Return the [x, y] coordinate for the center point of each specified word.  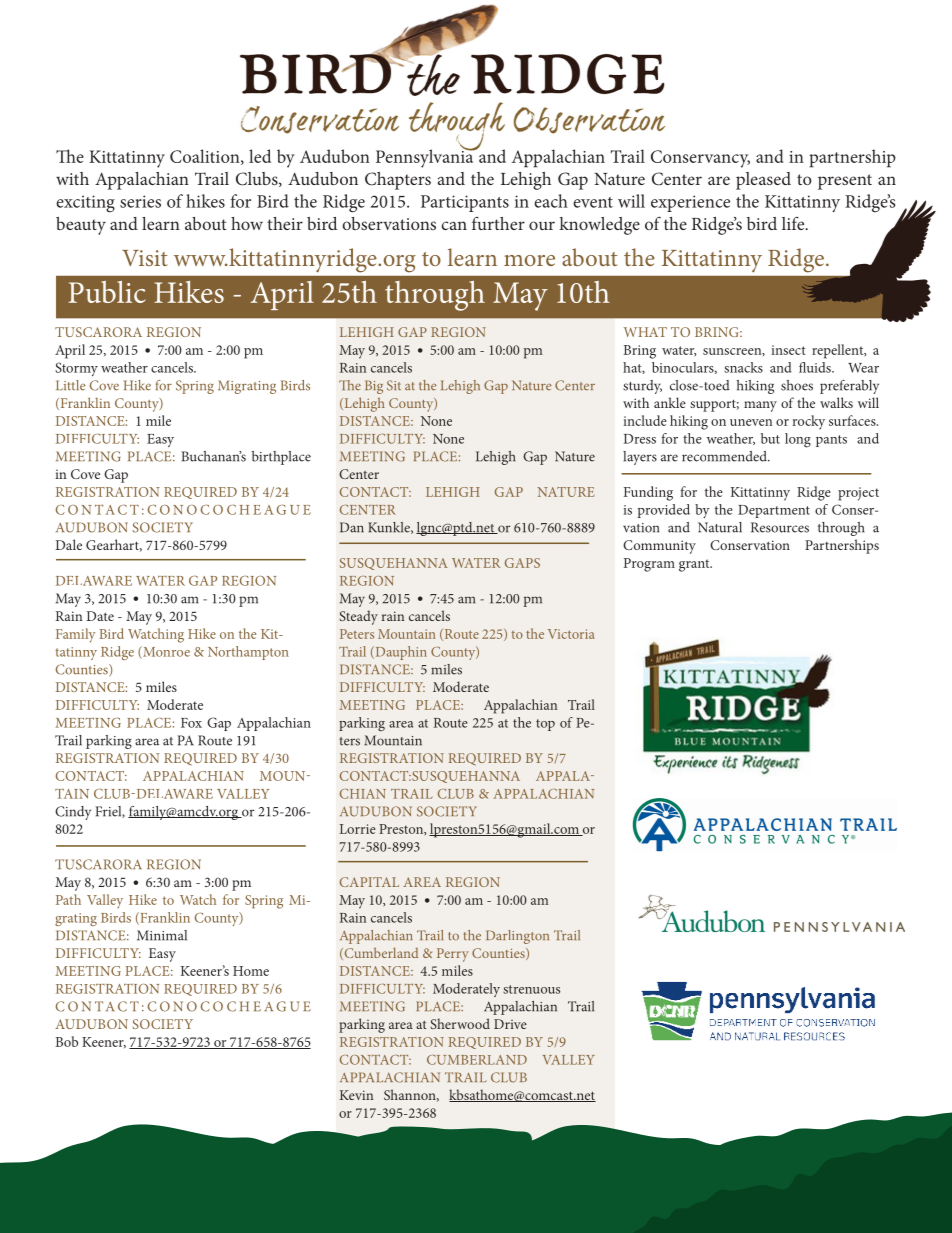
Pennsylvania [426, 157]
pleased [763, 181]
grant [695, 565]
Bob [67, 1041]
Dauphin [400, 653]
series [140, 201]
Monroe [165, 652]
